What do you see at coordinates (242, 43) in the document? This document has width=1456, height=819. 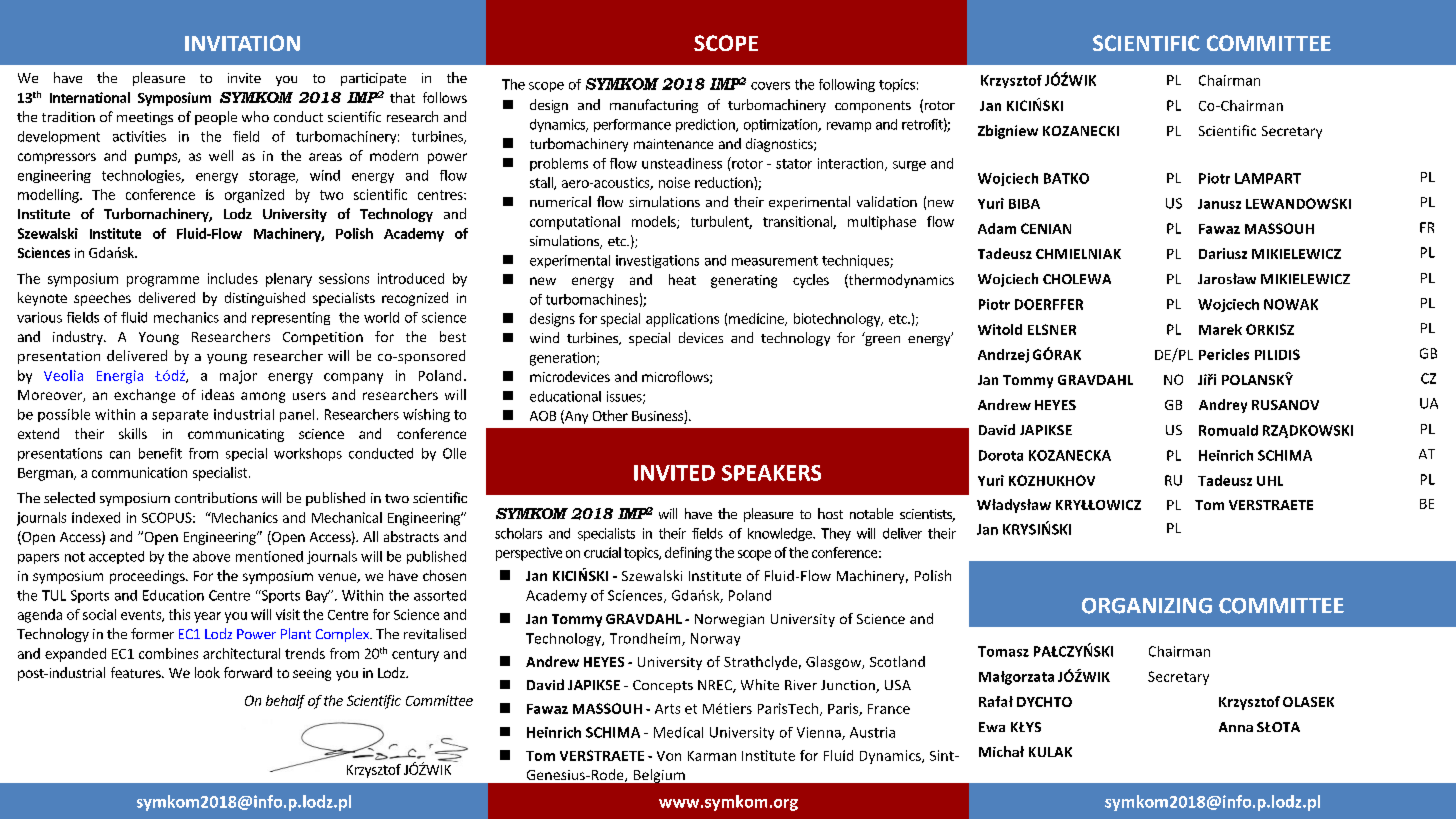 I see `INVITATION` at bounding box center [242, 43].
